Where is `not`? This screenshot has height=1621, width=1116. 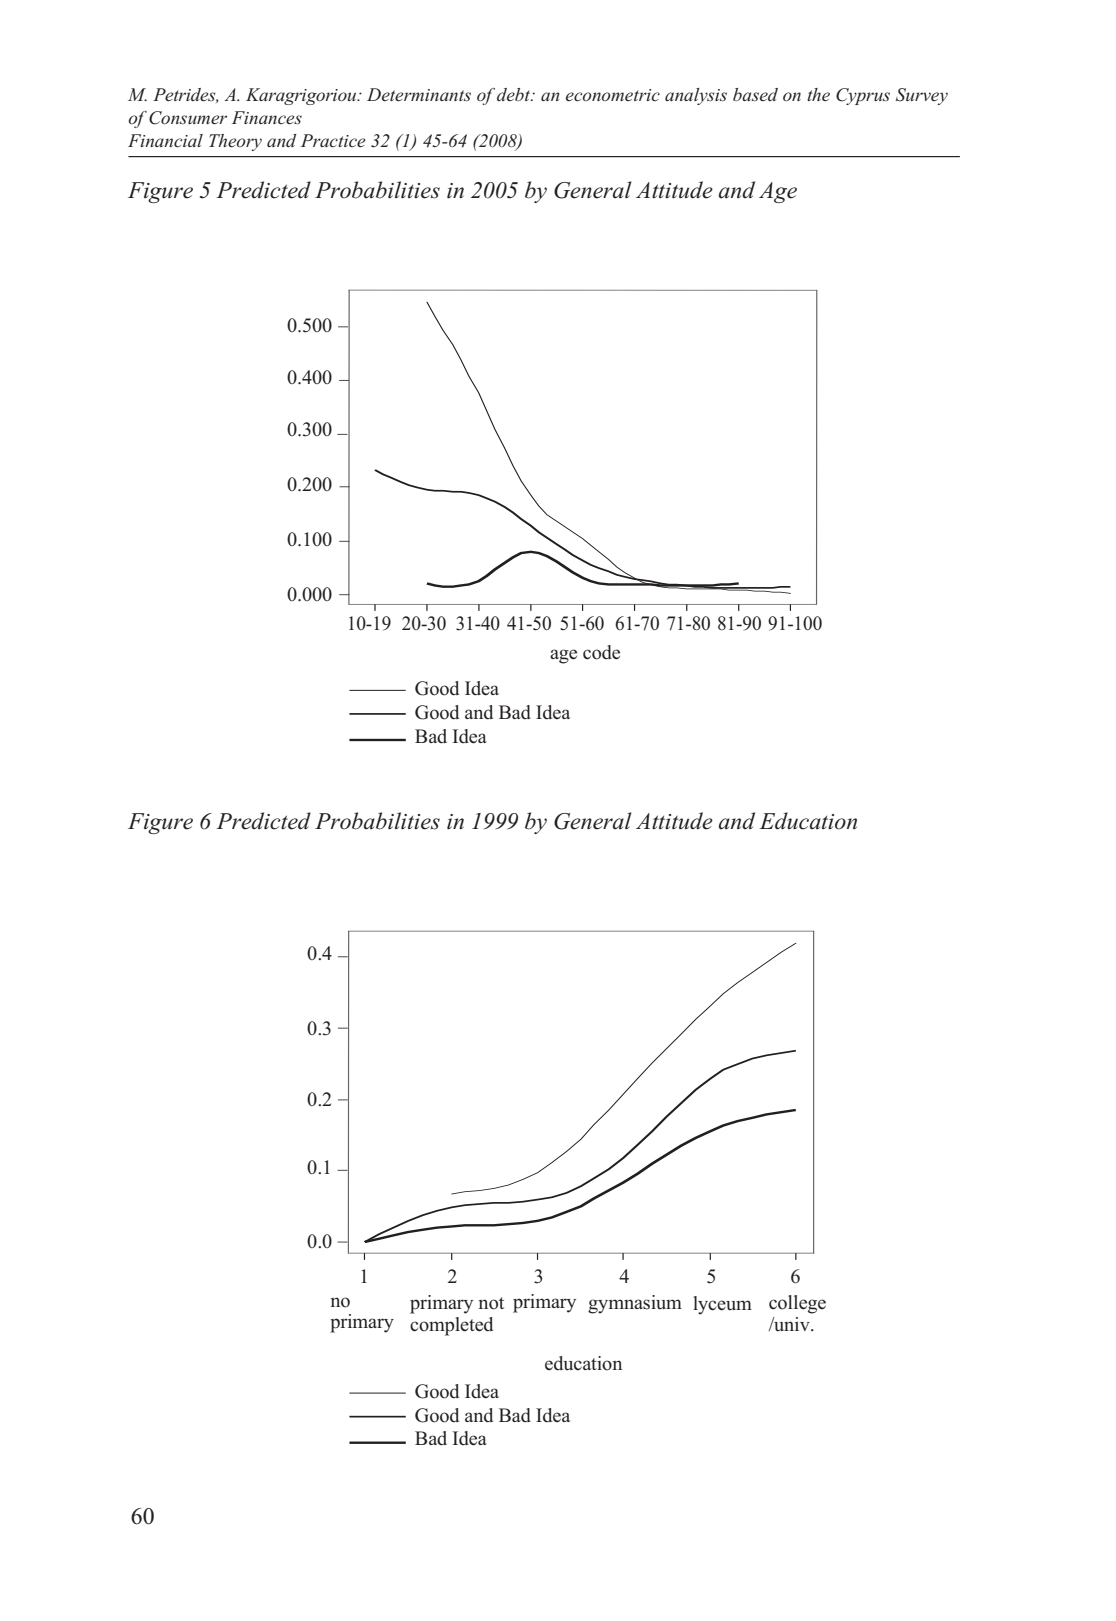
not is located at coordinates (491, 1303).
